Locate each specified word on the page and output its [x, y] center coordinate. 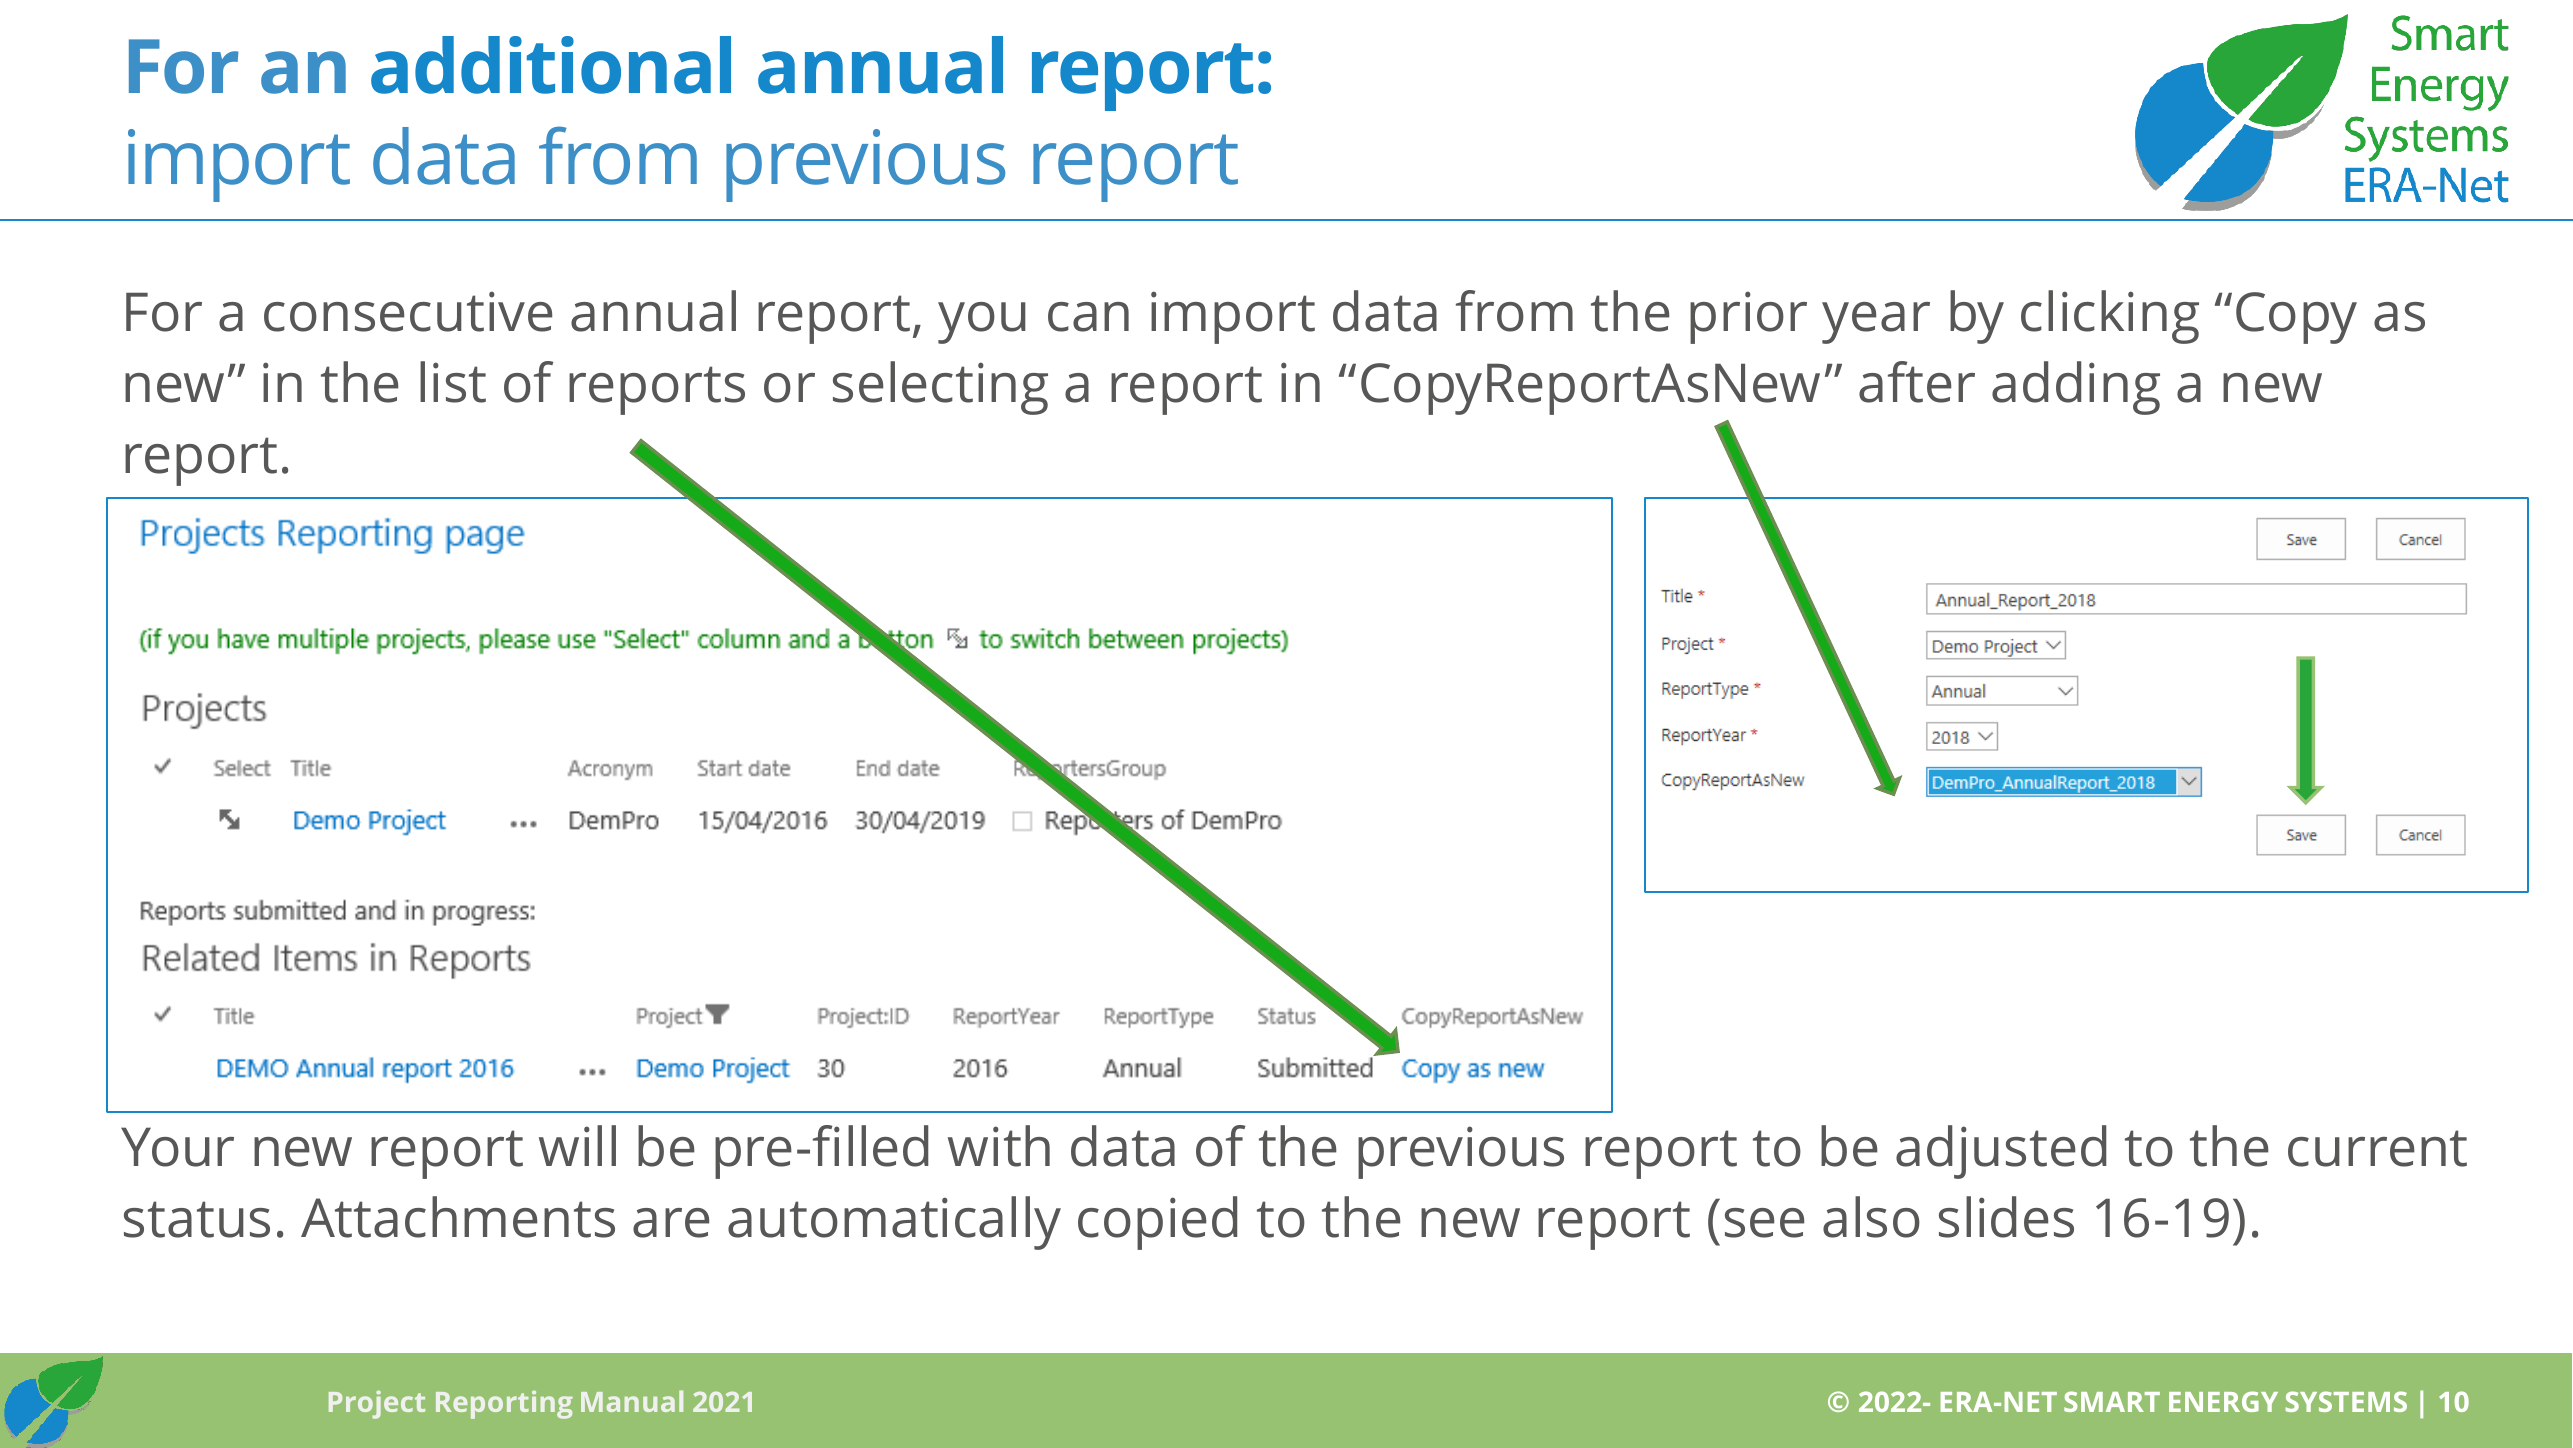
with [999, 1146]
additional [551, 65]
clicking [2110, 317]
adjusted [2001, 1152]
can [1088, 317]
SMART [2112, 1401]
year [1876, 323]
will [577, 1145]
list [453, 382]
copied [1157, 1223]
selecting [940, 388]
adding [2076, 388]
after [1917, 382]
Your [177, 1147]
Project [377, 1404]
